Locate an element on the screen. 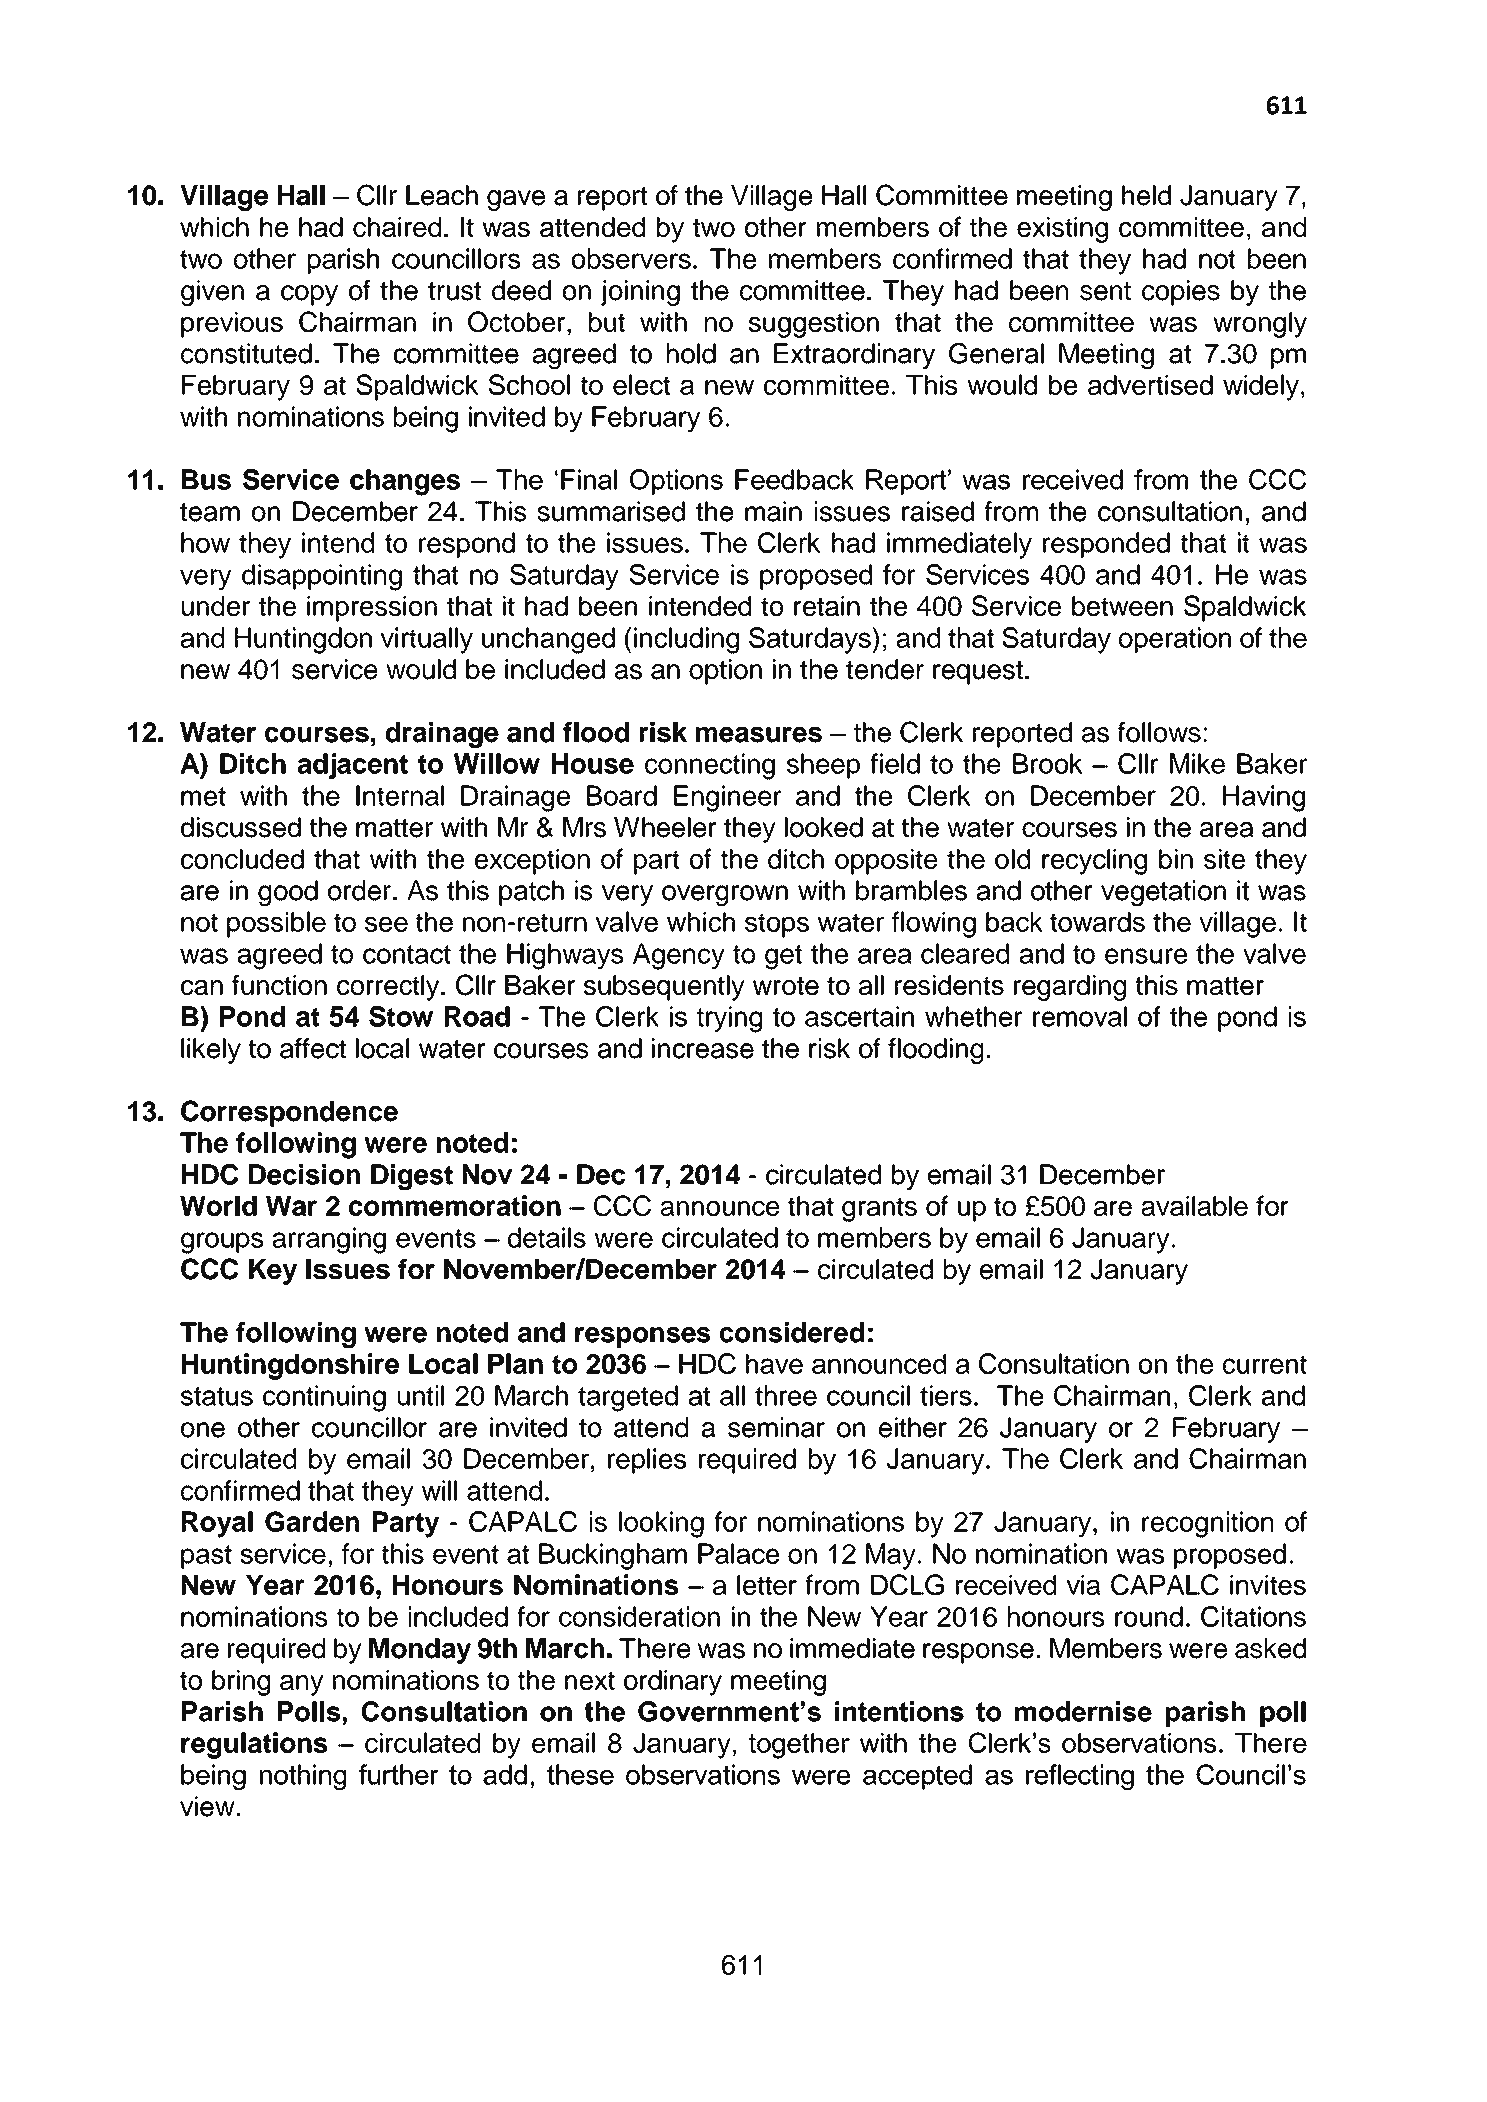  chaired is located at coordinates (397, 227).
